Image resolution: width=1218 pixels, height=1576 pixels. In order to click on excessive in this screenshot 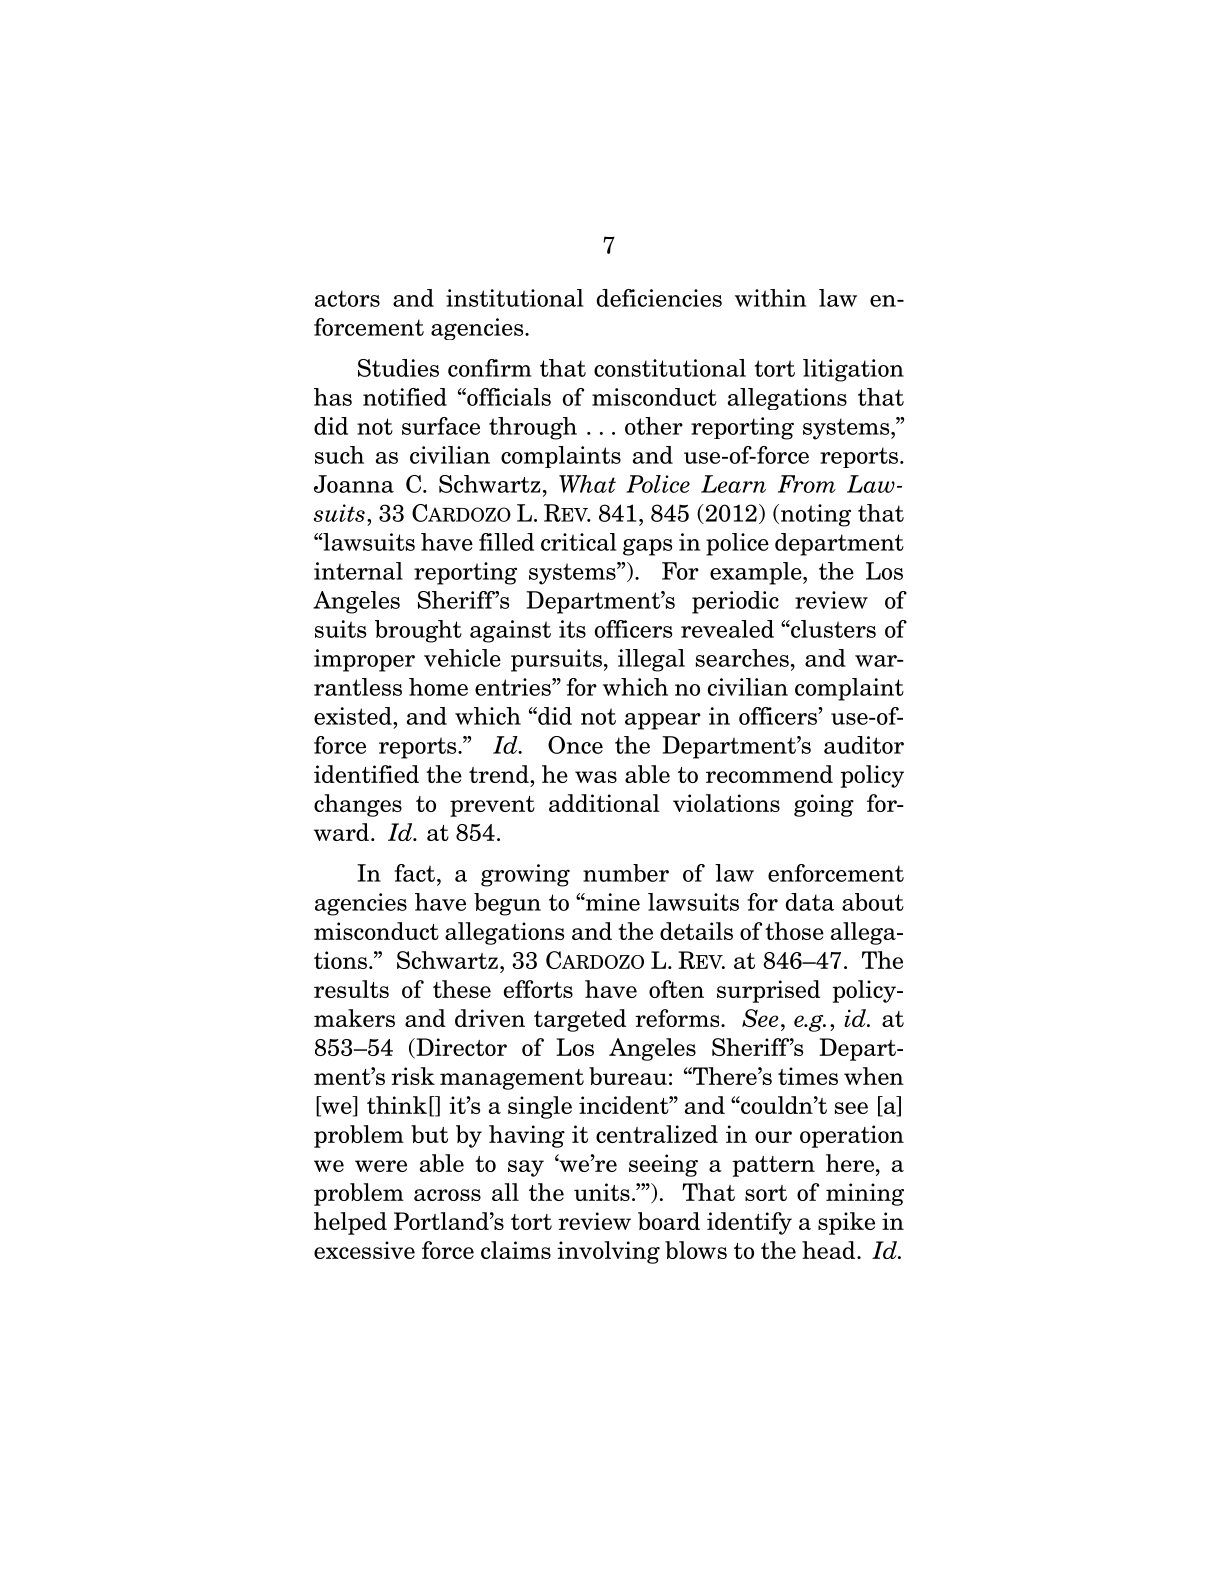, I will do `click(364, 1250)`.
